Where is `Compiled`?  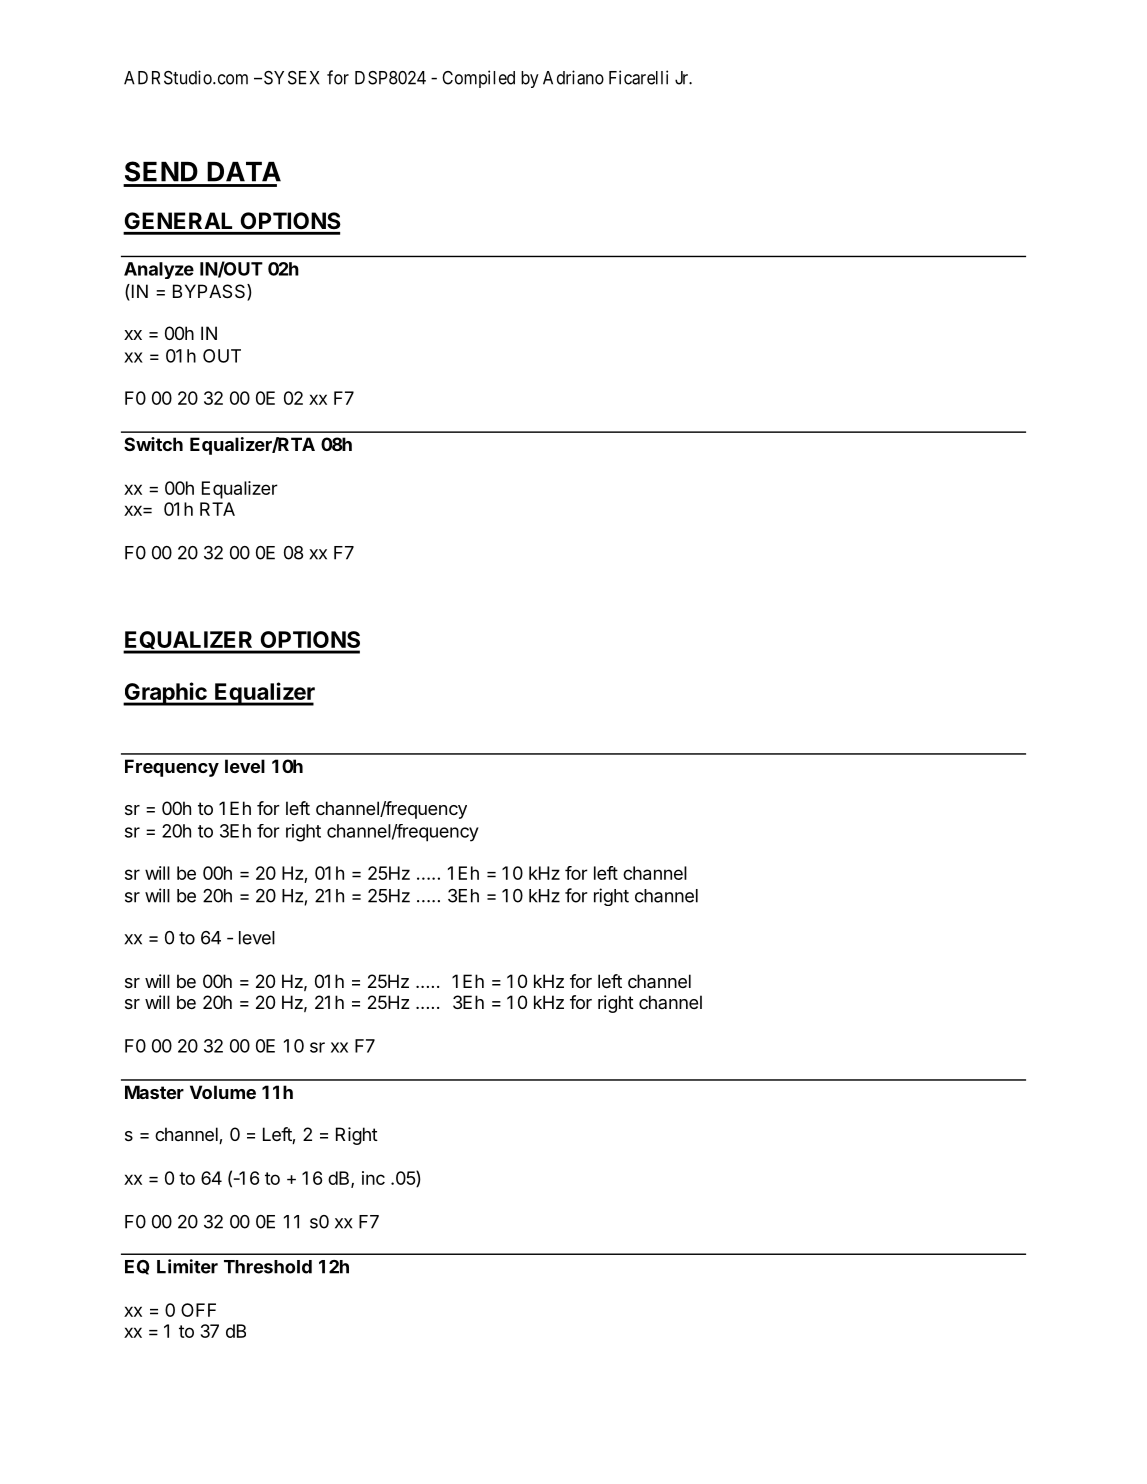
Compiled is located at coordinates (478, 79).
